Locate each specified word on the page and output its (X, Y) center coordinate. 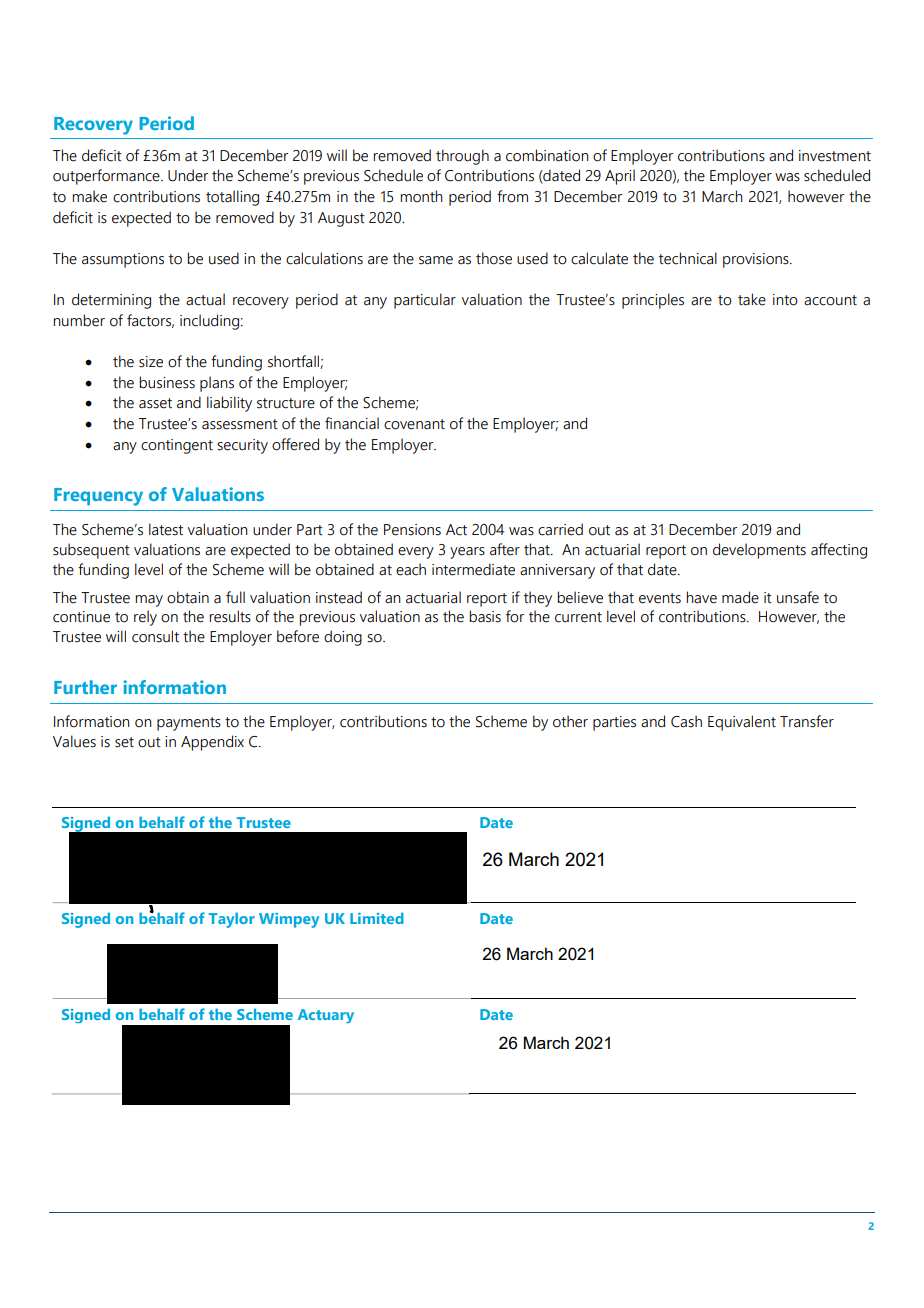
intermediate (473, 569)
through (462, 157)
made (740, 597)
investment (835, 156)
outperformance (107, 177)
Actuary (326, 1016)
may (149, 601)
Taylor (232, 920)
